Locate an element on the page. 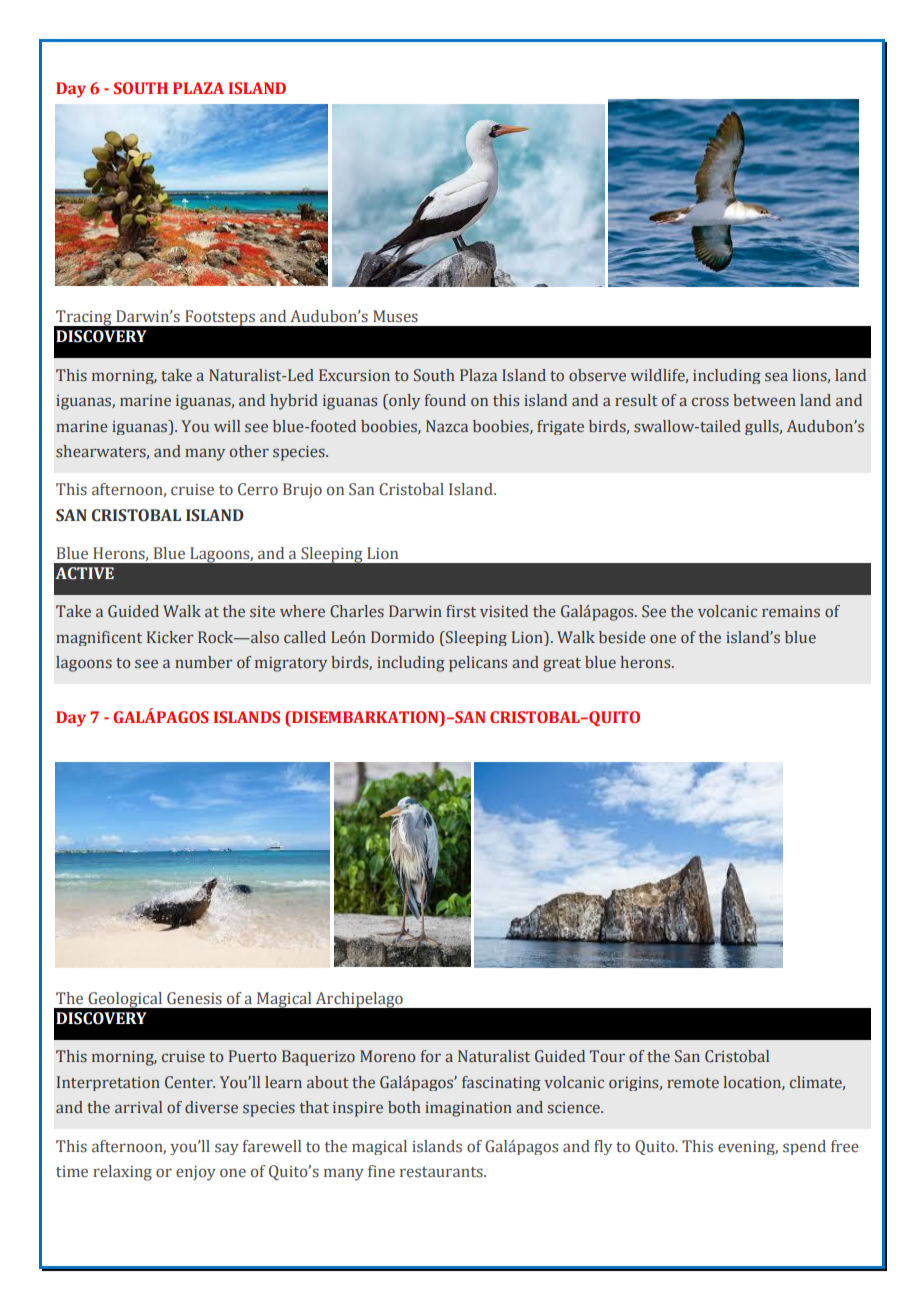 This image has width=924, height=1308. Tour is located at coordinates (607, 1056).
